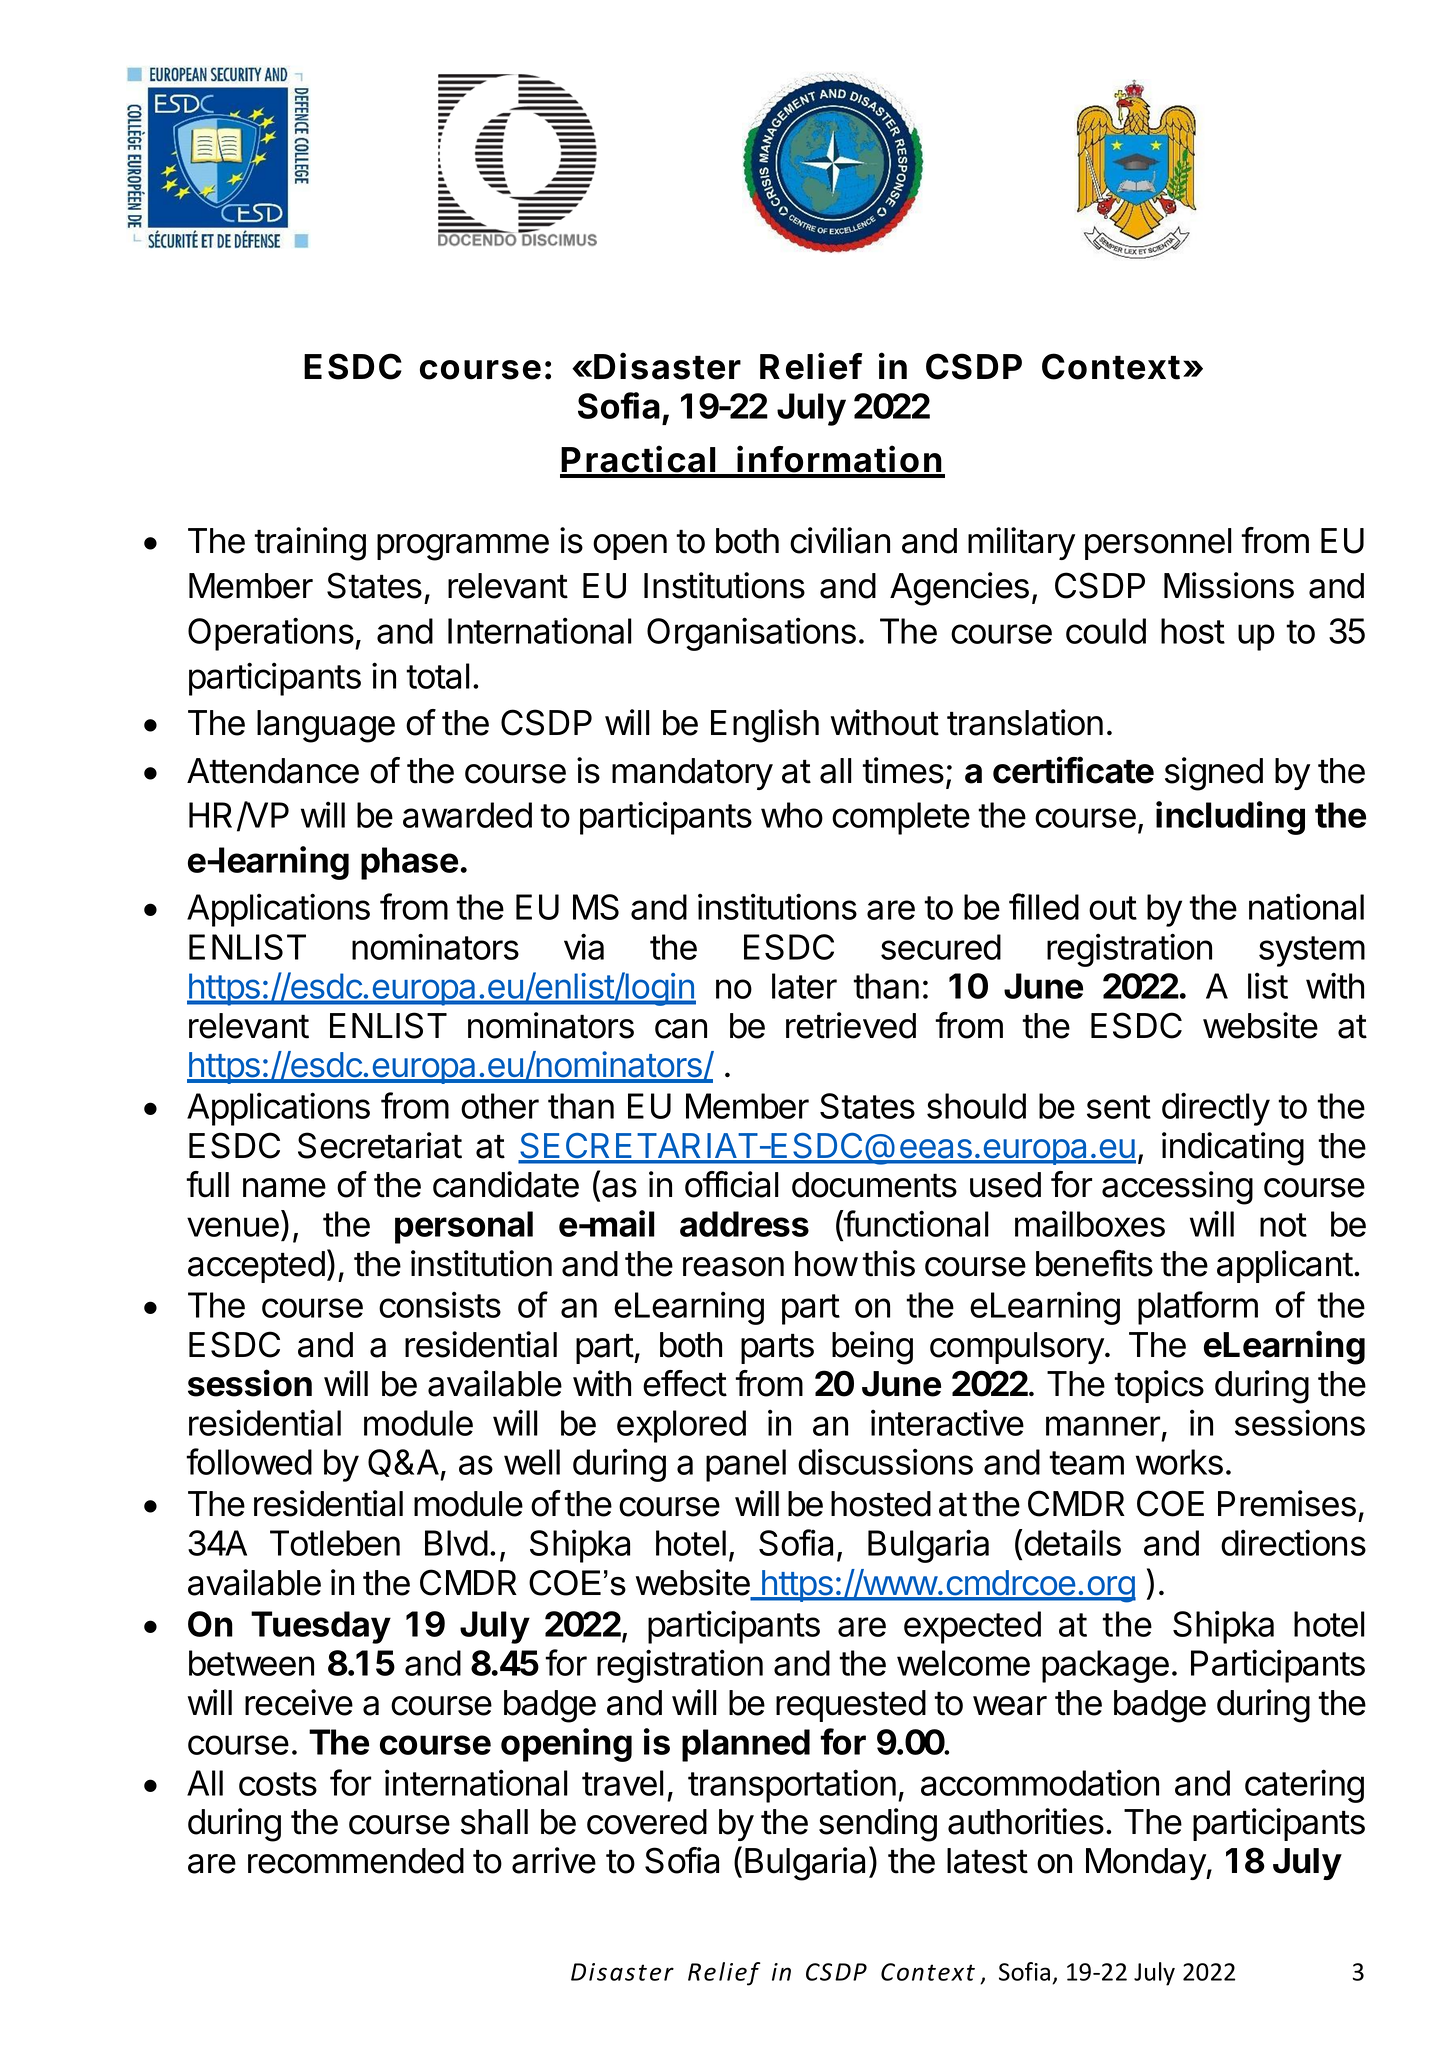 The width and height of the document is (1453, 2055). I want to click on training, so click(310, 544).
